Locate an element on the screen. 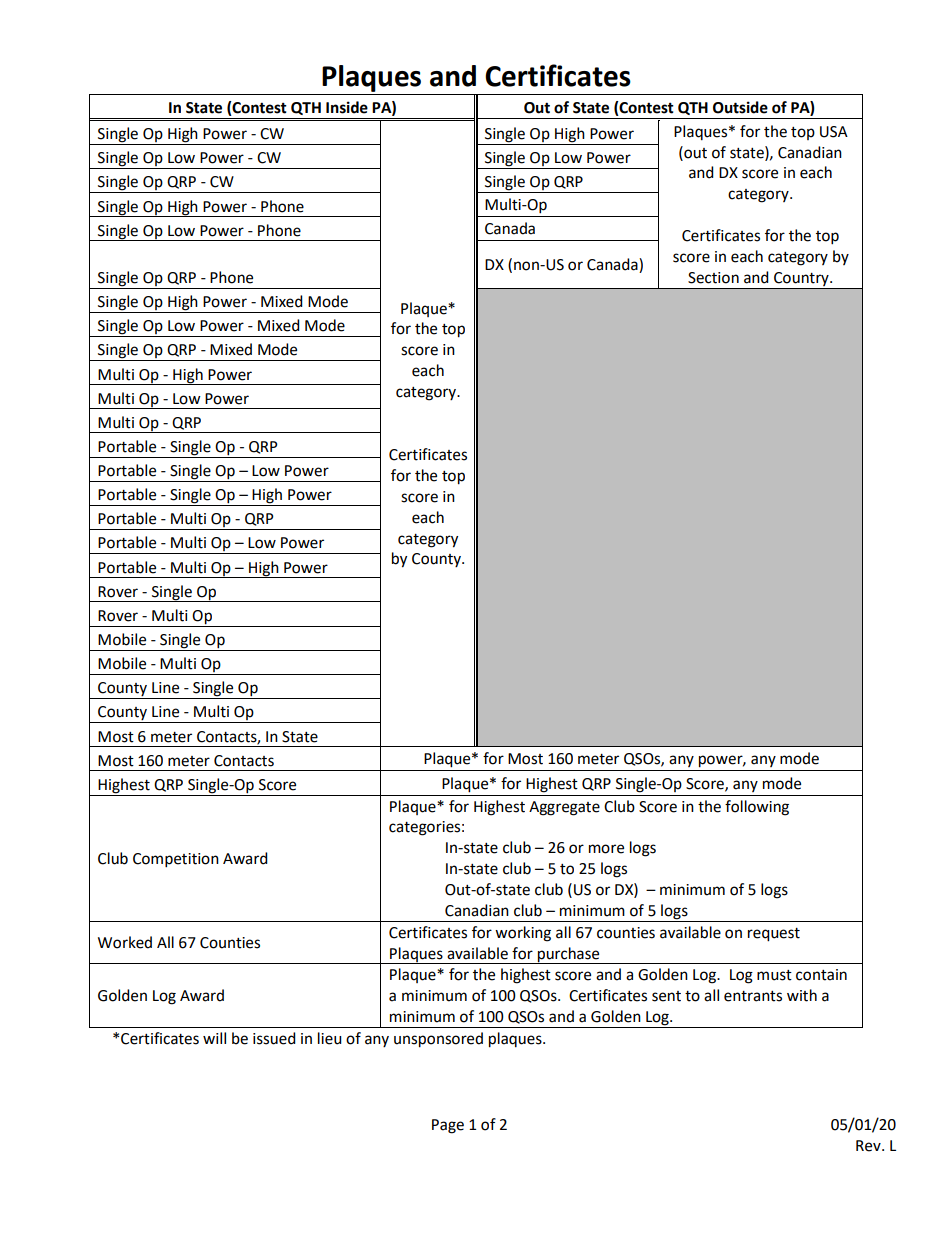 The width and height of the screenshot is (952, 1233). more is located at coordinates (606, 849).
